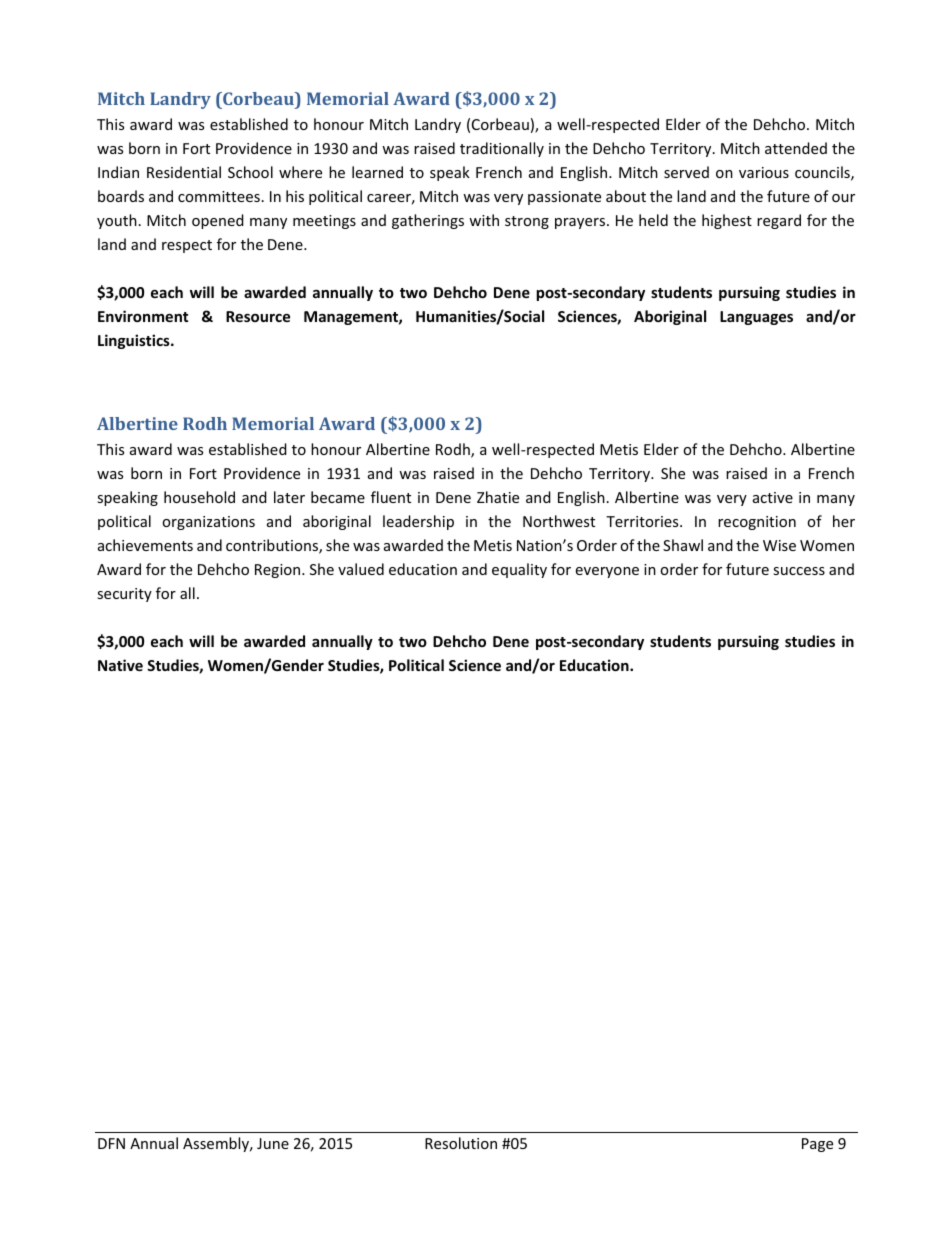  What do you see at coordinates (764, 172) in the screenshot?
I see `various` at bounding box center [764, 172].
